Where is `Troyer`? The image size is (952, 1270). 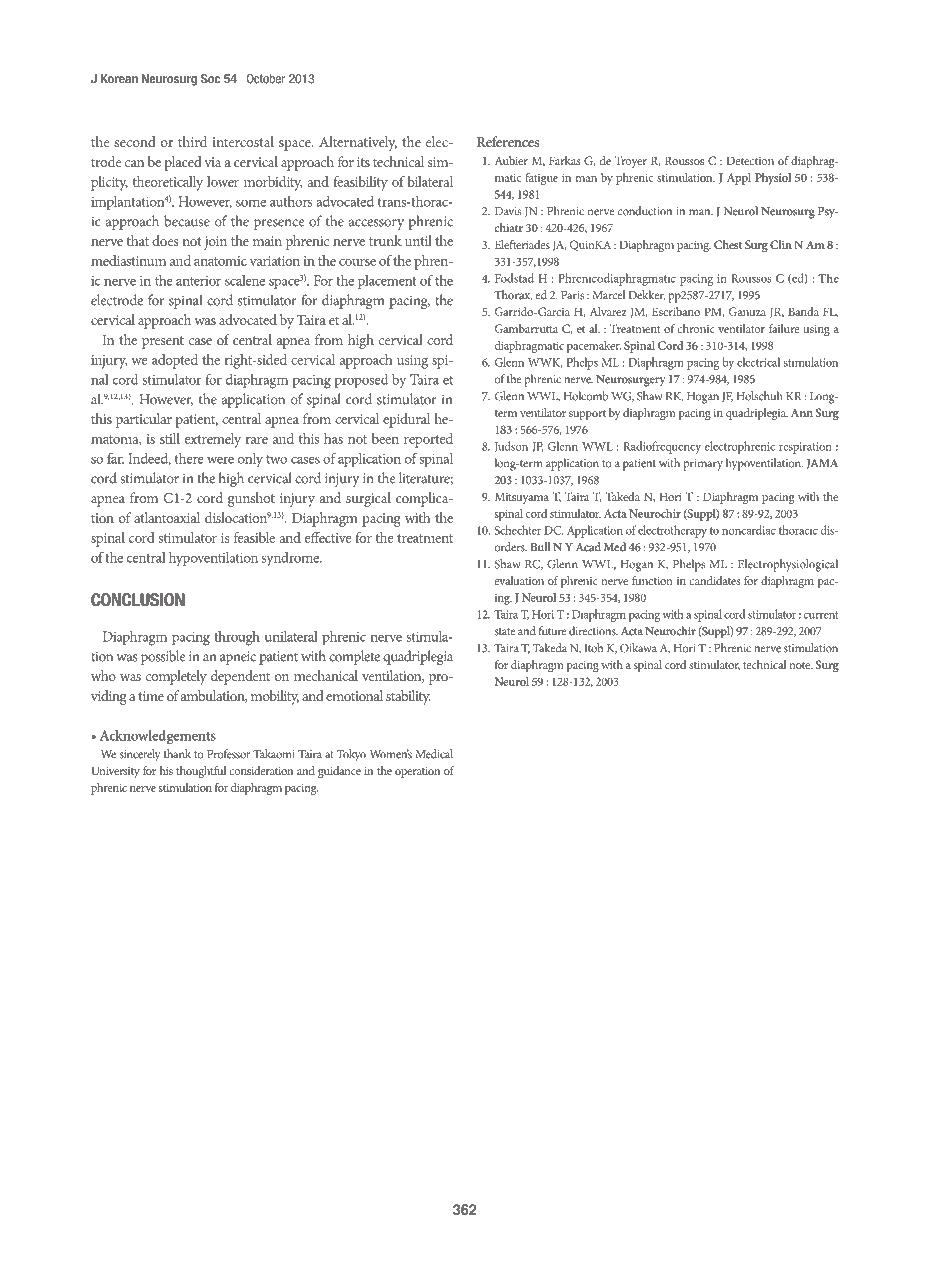
Troyer is located at coordinates (631, 162).
